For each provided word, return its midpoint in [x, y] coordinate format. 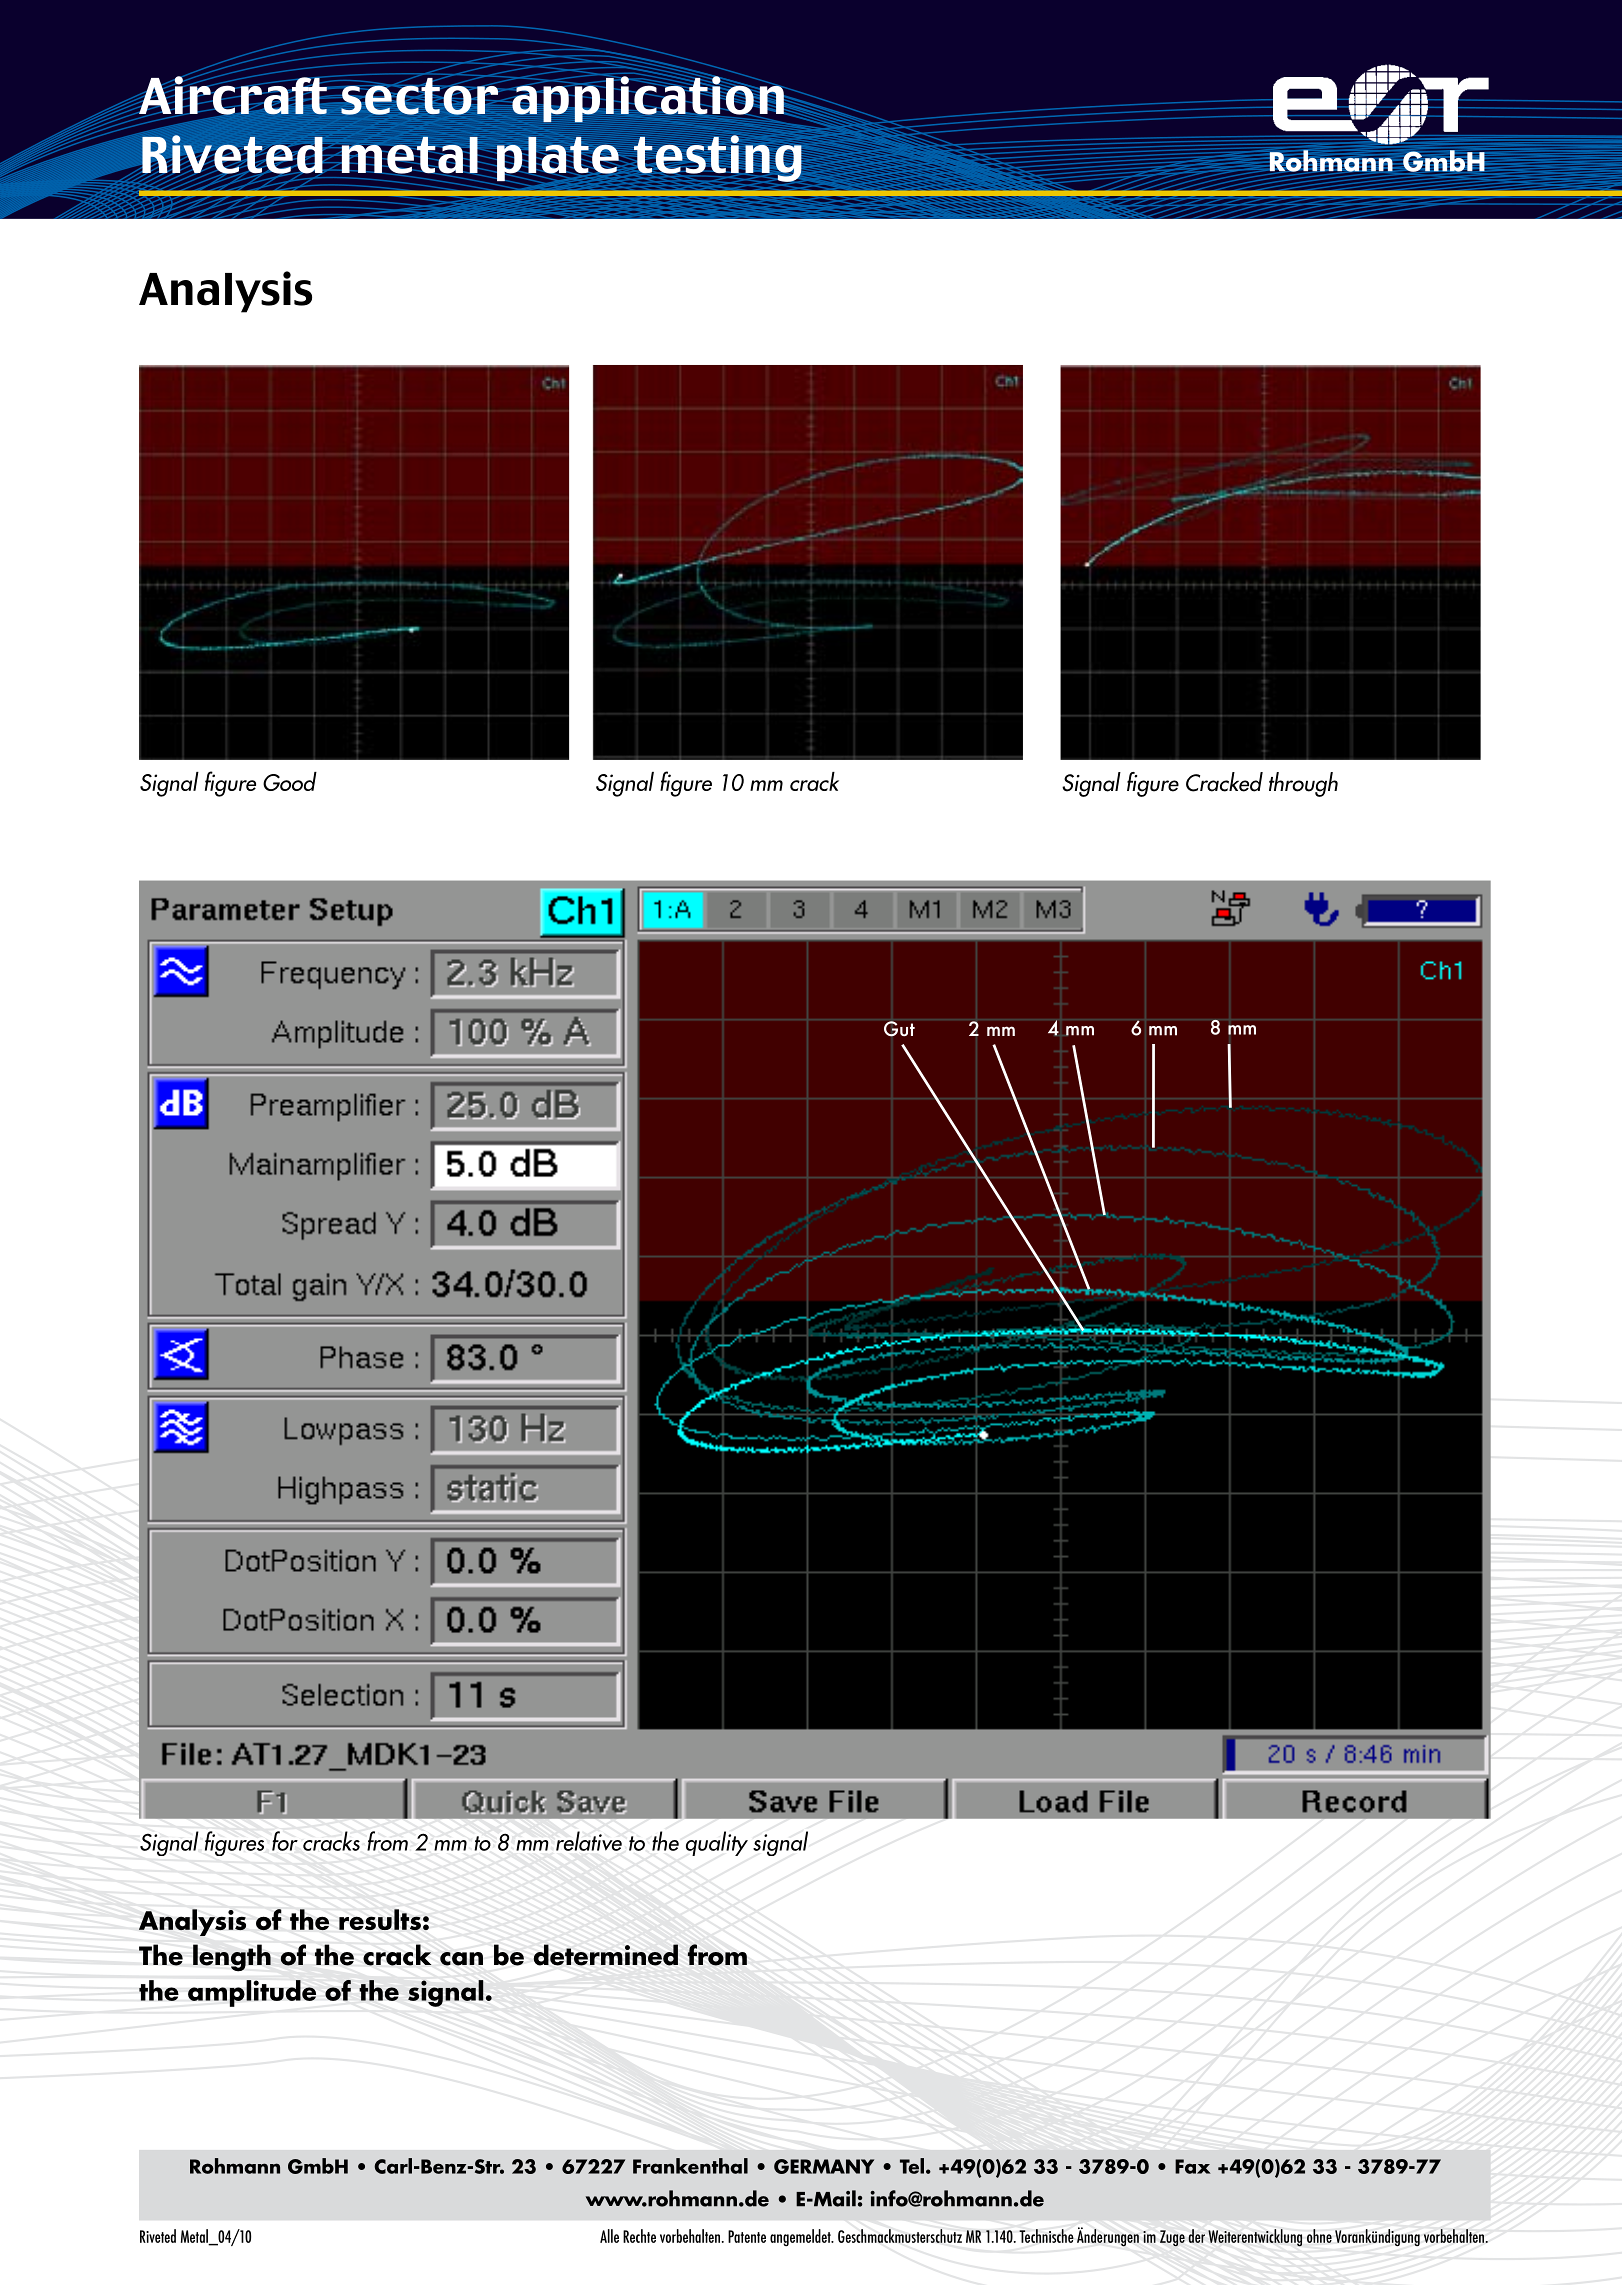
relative [589, 1841]
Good [290, 781]
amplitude [252, 1993]
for [285, 1841]
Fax [1193, 2166]
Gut [899, 1029]
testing [718, 159]
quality [717, 1843]
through [1303, 784]
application [648, 99]
